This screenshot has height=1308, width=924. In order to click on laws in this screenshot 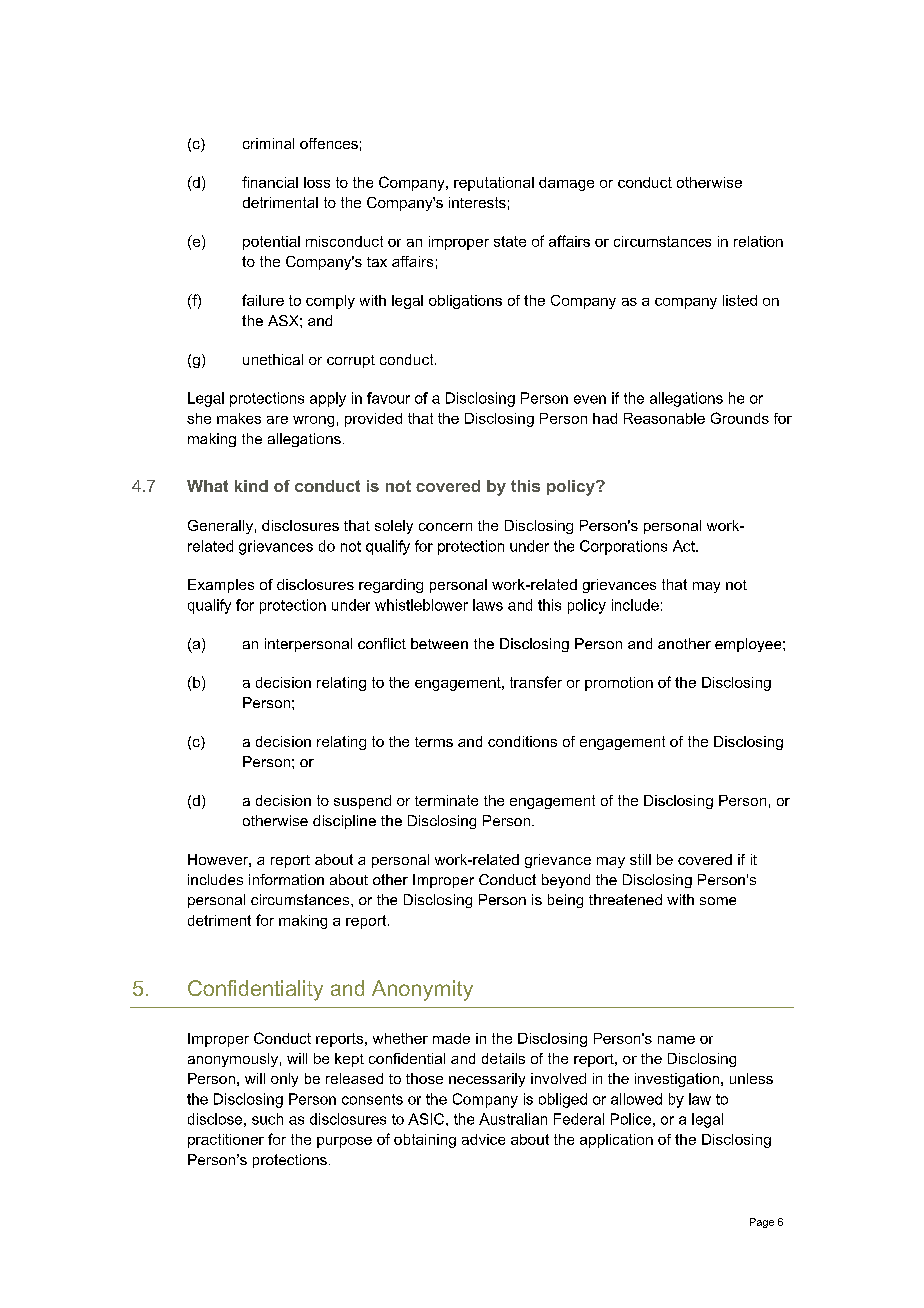, I will do `click(488, 605)`.
